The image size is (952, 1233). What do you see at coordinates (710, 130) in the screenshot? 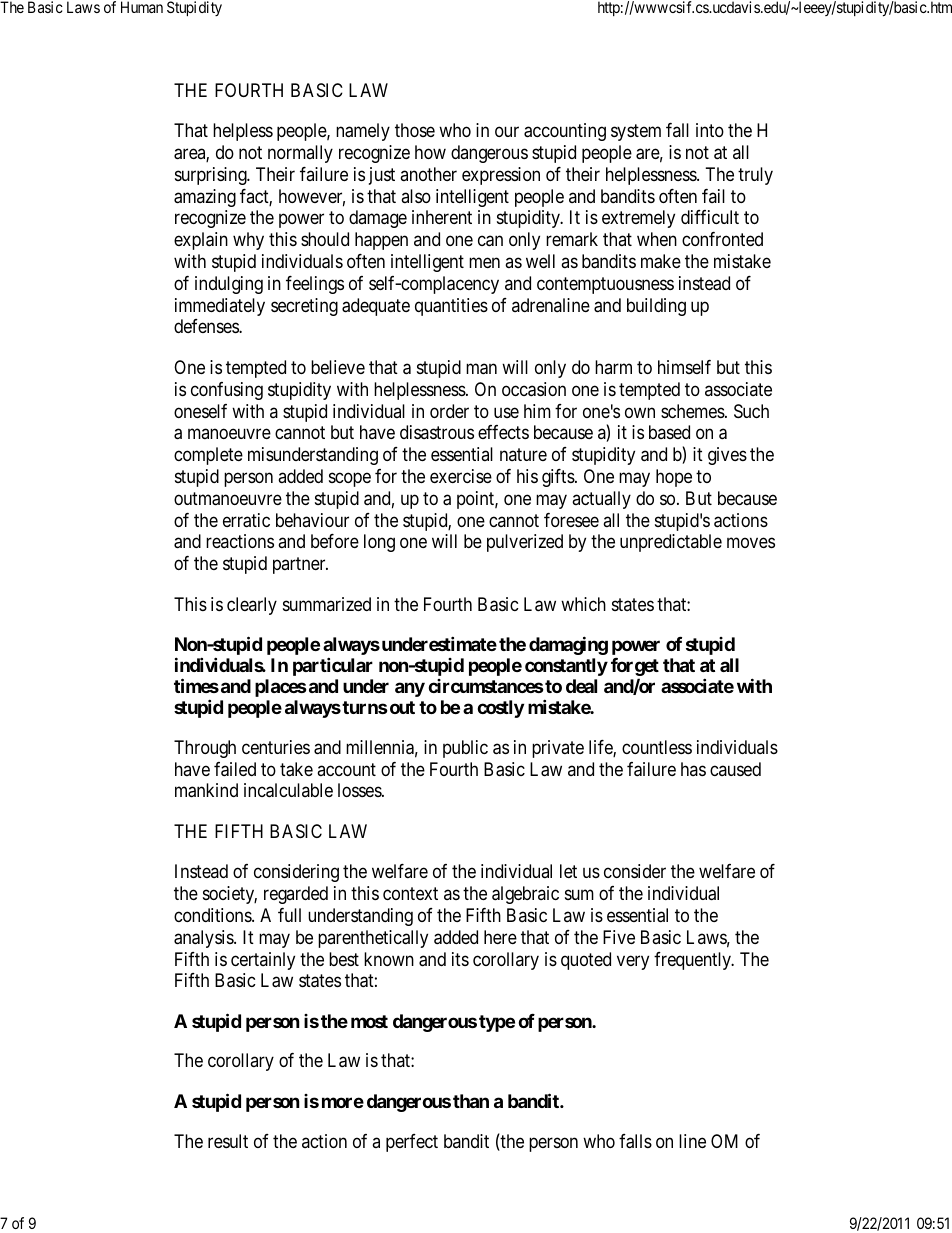
I see `into` at bounding box center [710, 130].
